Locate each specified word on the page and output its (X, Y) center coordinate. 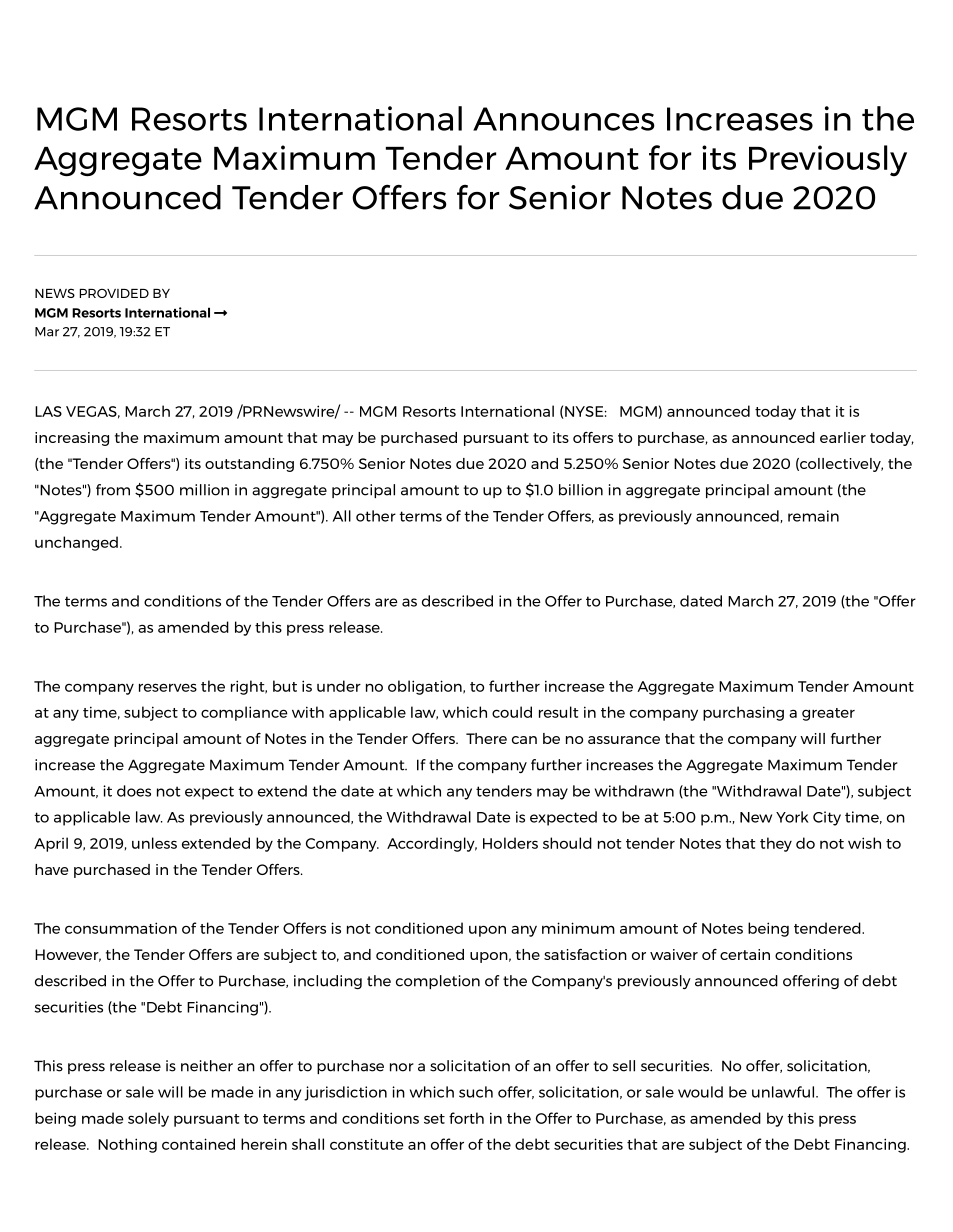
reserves (168, 687)
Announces (564, 119)
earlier (843, 437)
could (512, 712)
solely (148, 1119)
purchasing (743, 713)
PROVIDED (114, 293)
